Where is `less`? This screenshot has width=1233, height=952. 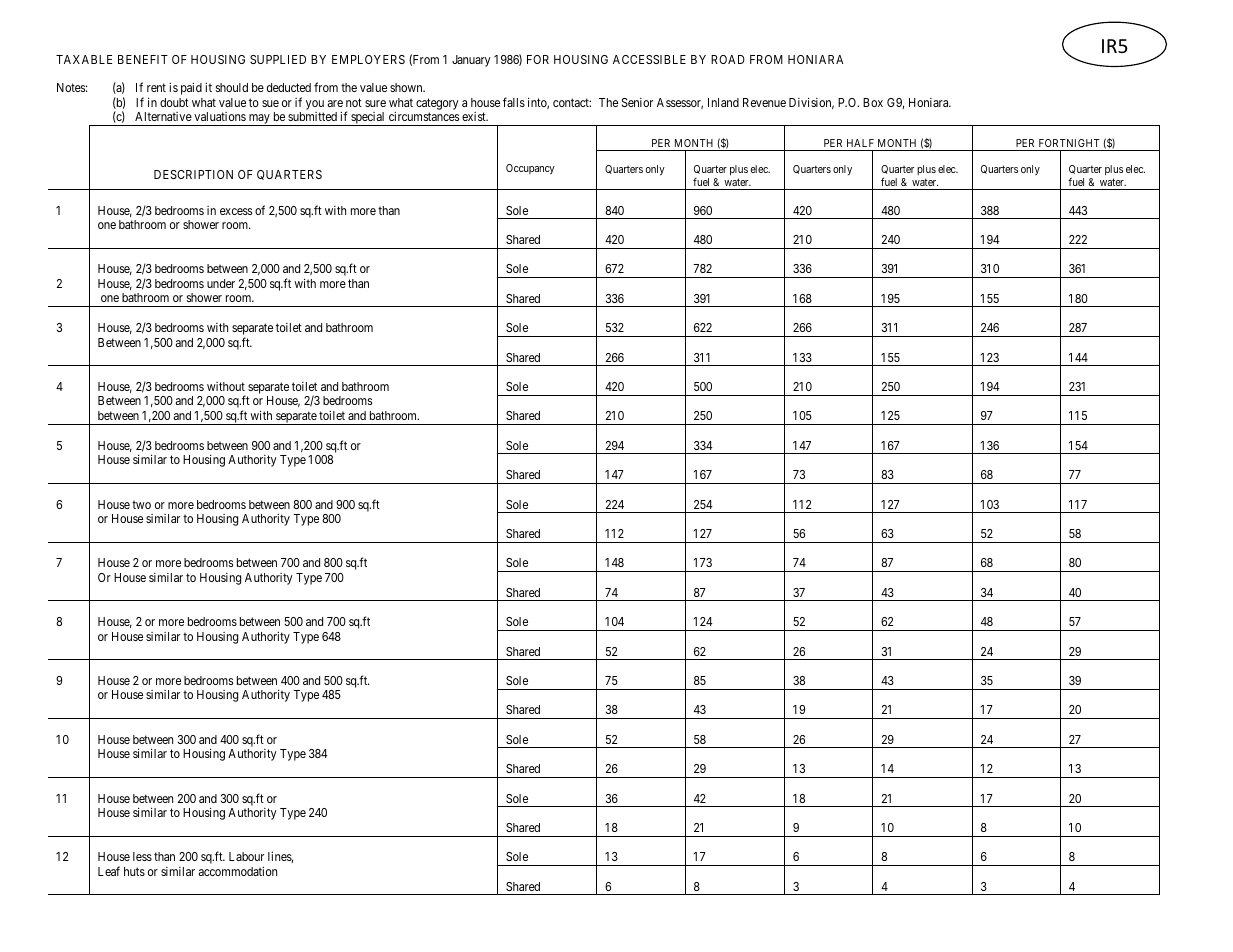
less is located at coordinates (142, 856).
